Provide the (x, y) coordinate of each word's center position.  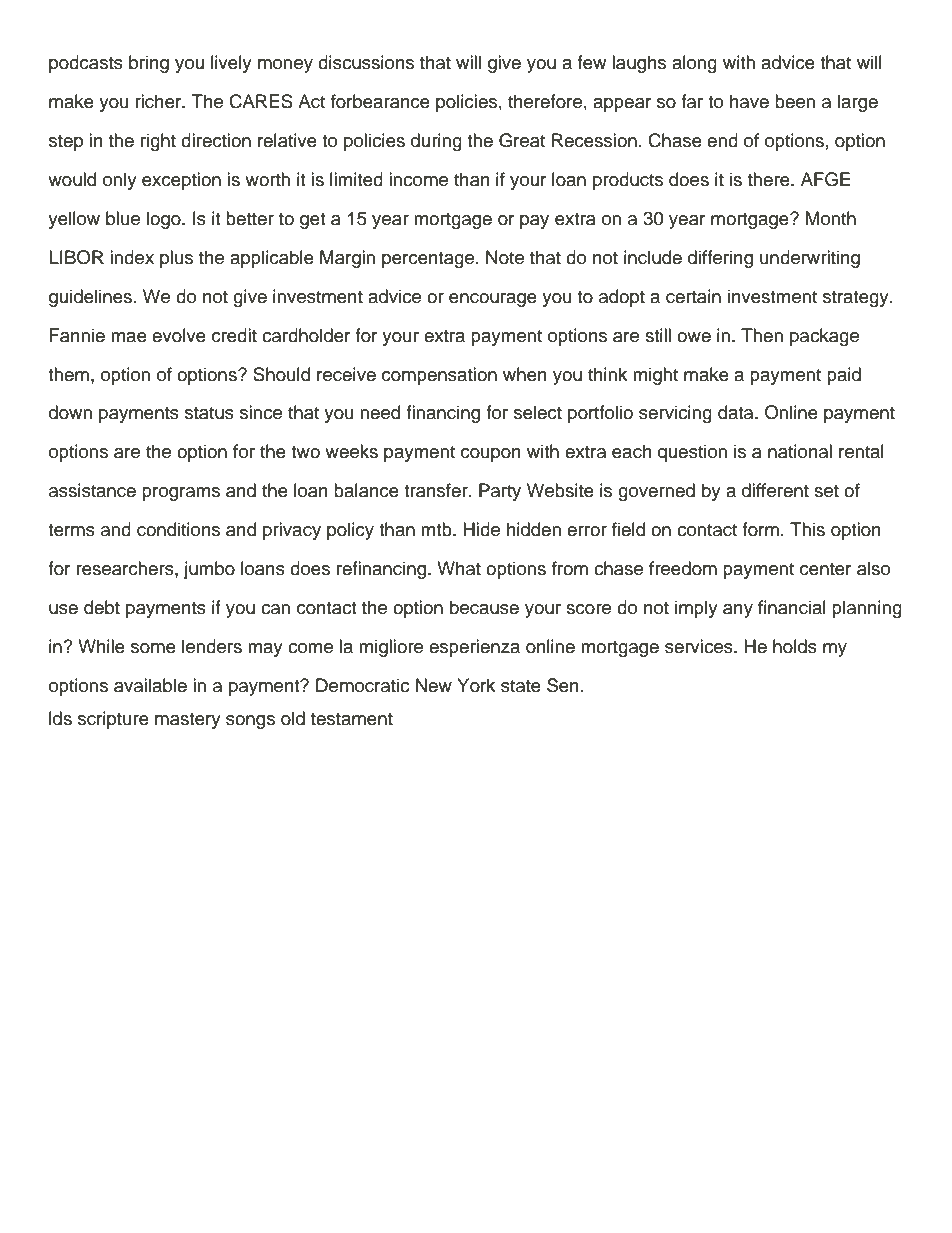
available (150, 685)
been (795, 101)
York (476, 685)
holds (795, 646)
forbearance (380, 101)
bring (149, 64)
